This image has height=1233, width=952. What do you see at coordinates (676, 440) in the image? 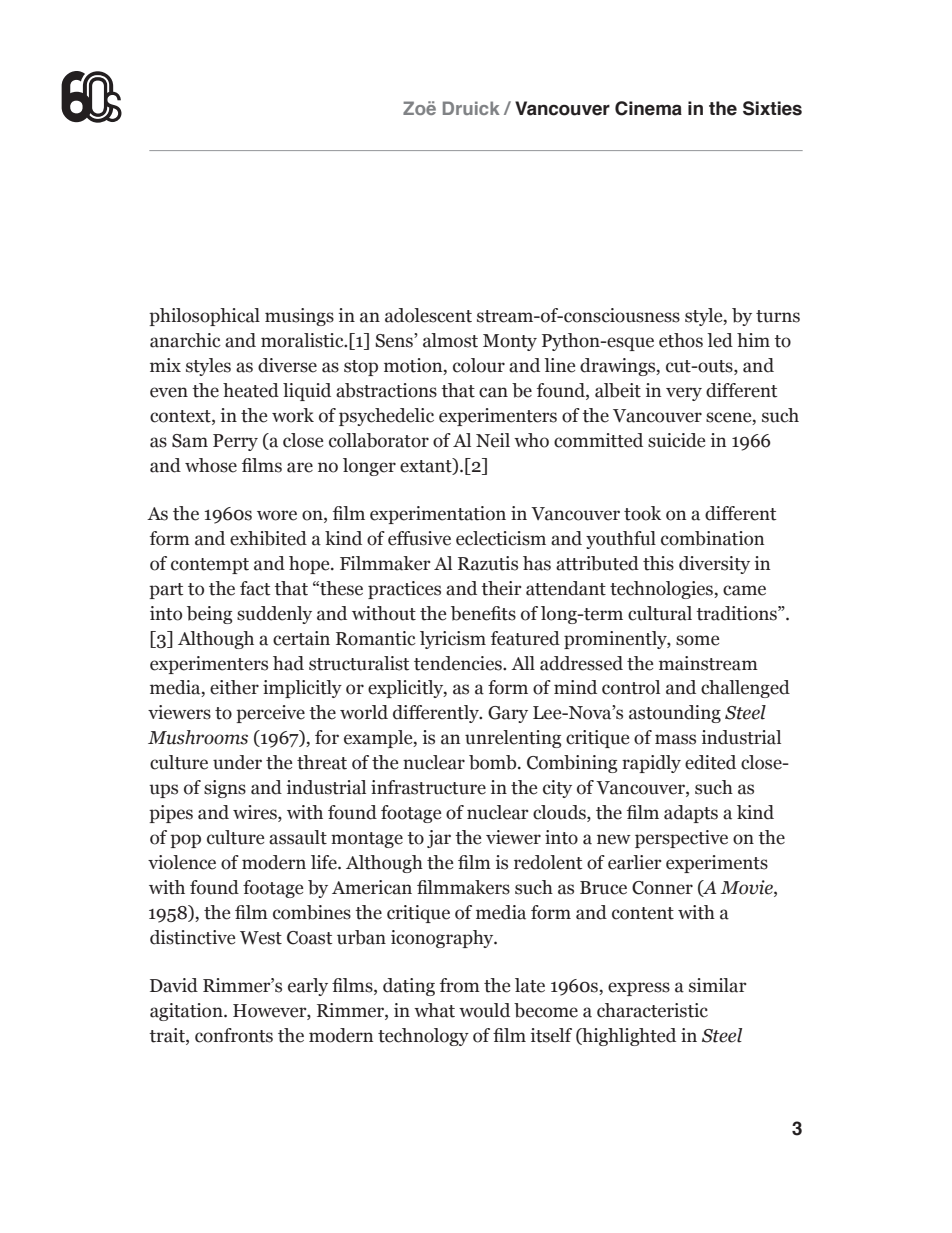
I see `suicide` at bounding box center [676, 440].
